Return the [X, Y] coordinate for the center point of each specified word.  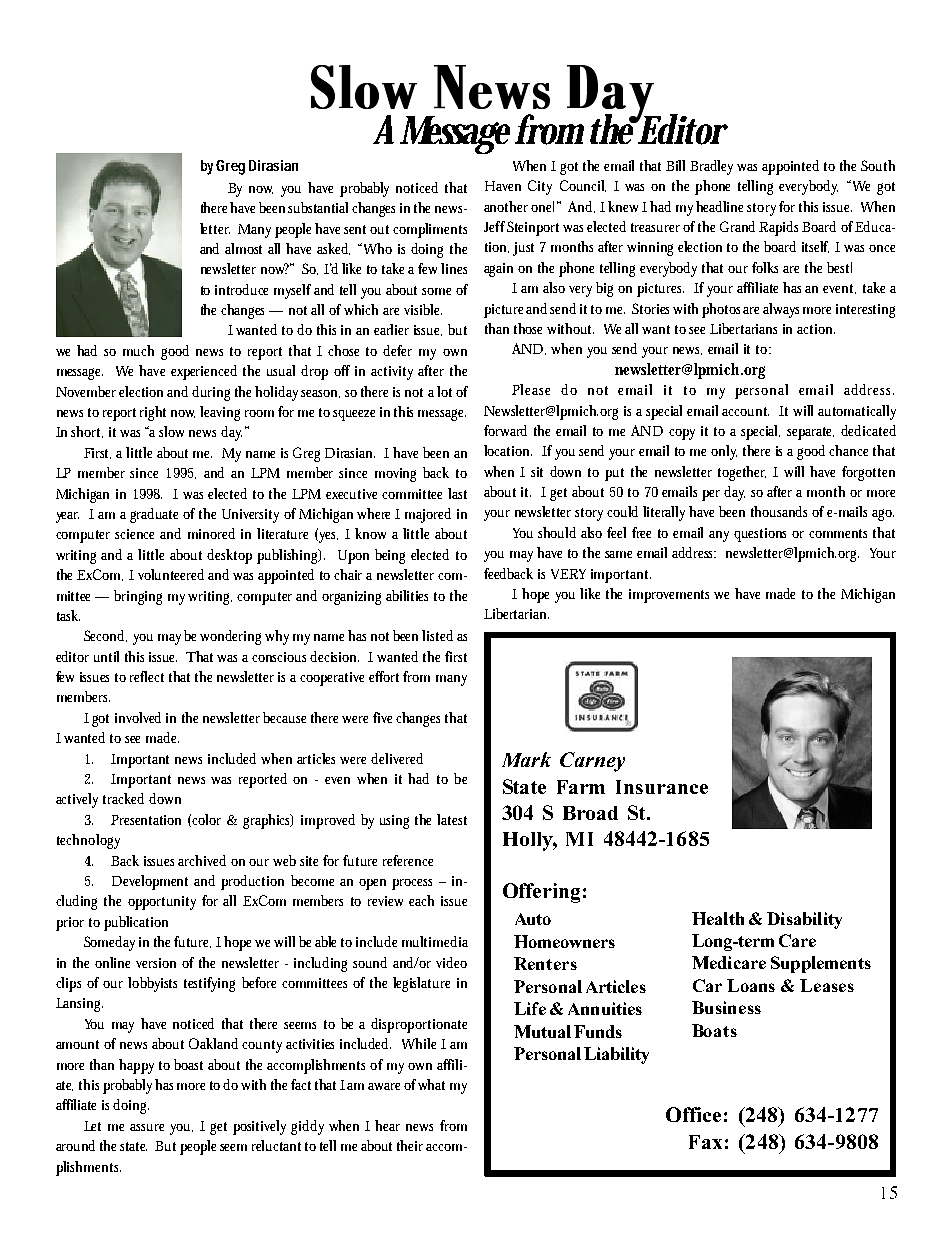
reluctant [276, 1145]
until [106, 656]
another [508, 206]
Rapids [781, 228]
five [385, 717]
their [410, 1145]
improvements [672, 596]
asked [333, 249]
